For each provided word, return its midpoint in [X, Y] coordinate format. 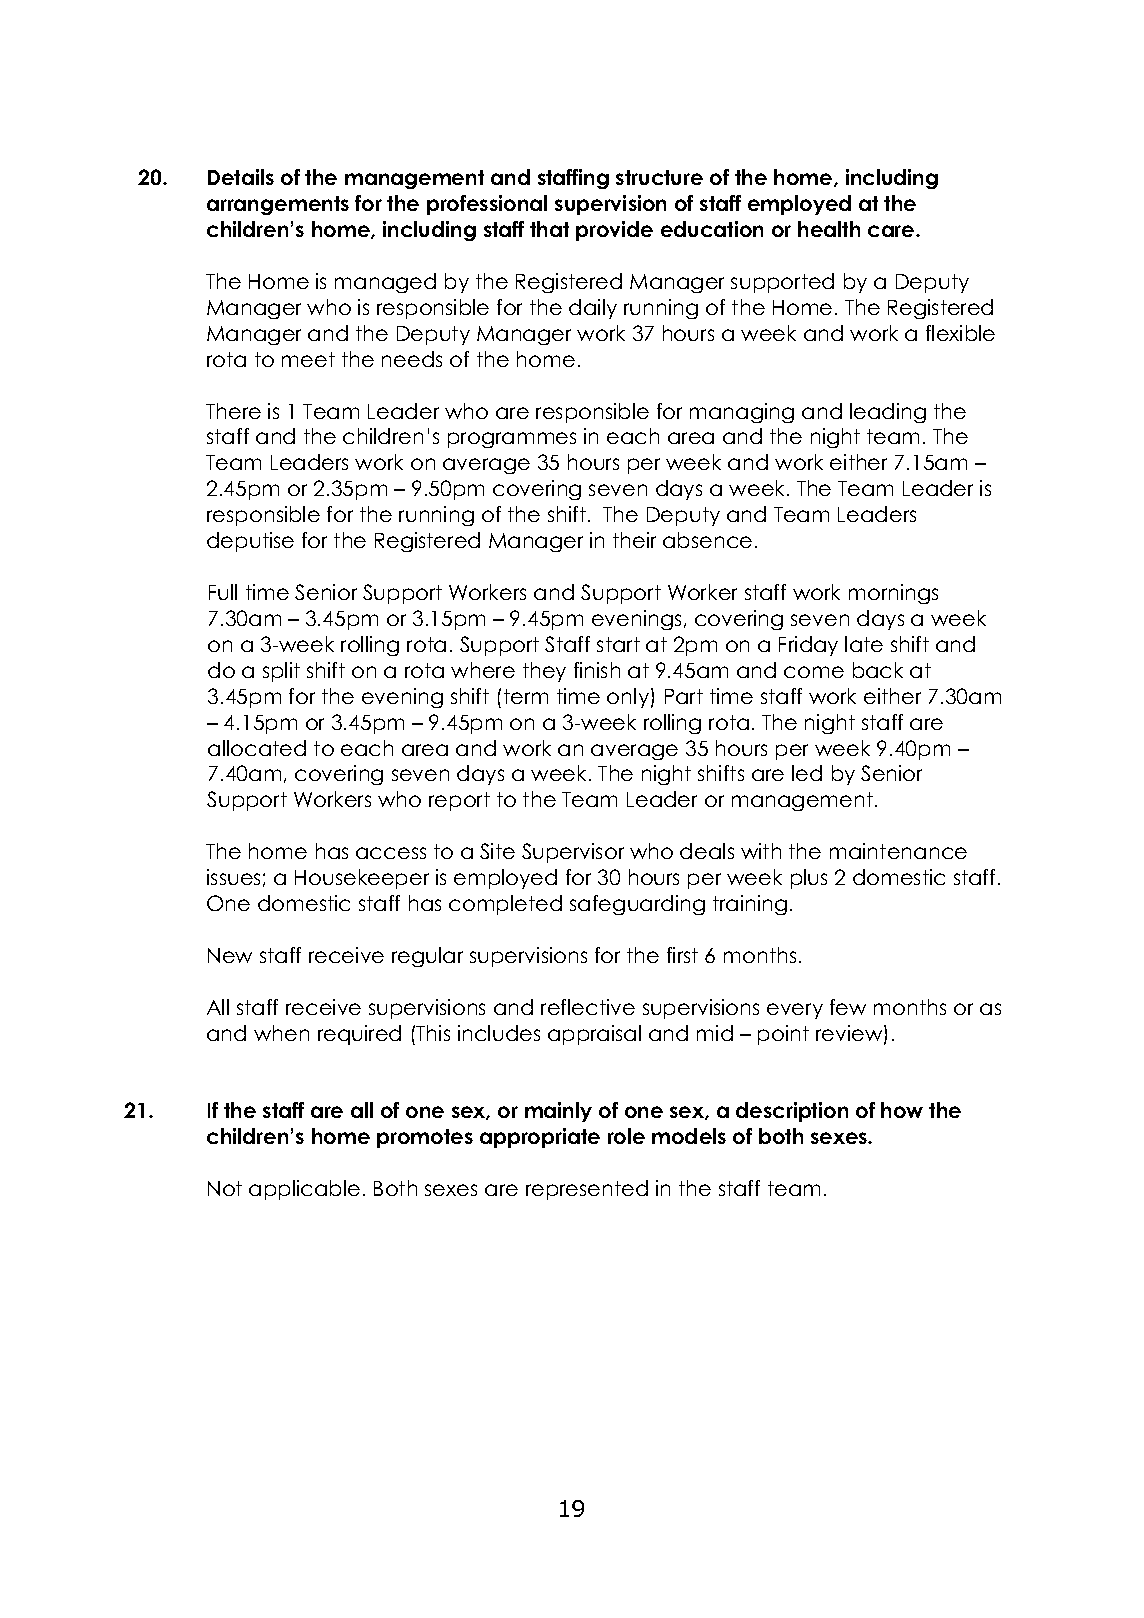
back [878, 670]
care [892, 231]
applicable [304, 1190]
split [281, 672]
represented [587, 1190]
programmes [512, 440]
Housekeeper [362, 879]
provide [614, 231]
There [233, 411]
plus [809, 879]
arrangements [278, 205]
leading [888, 413]
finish [597, 670]
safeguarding [637, 905]
